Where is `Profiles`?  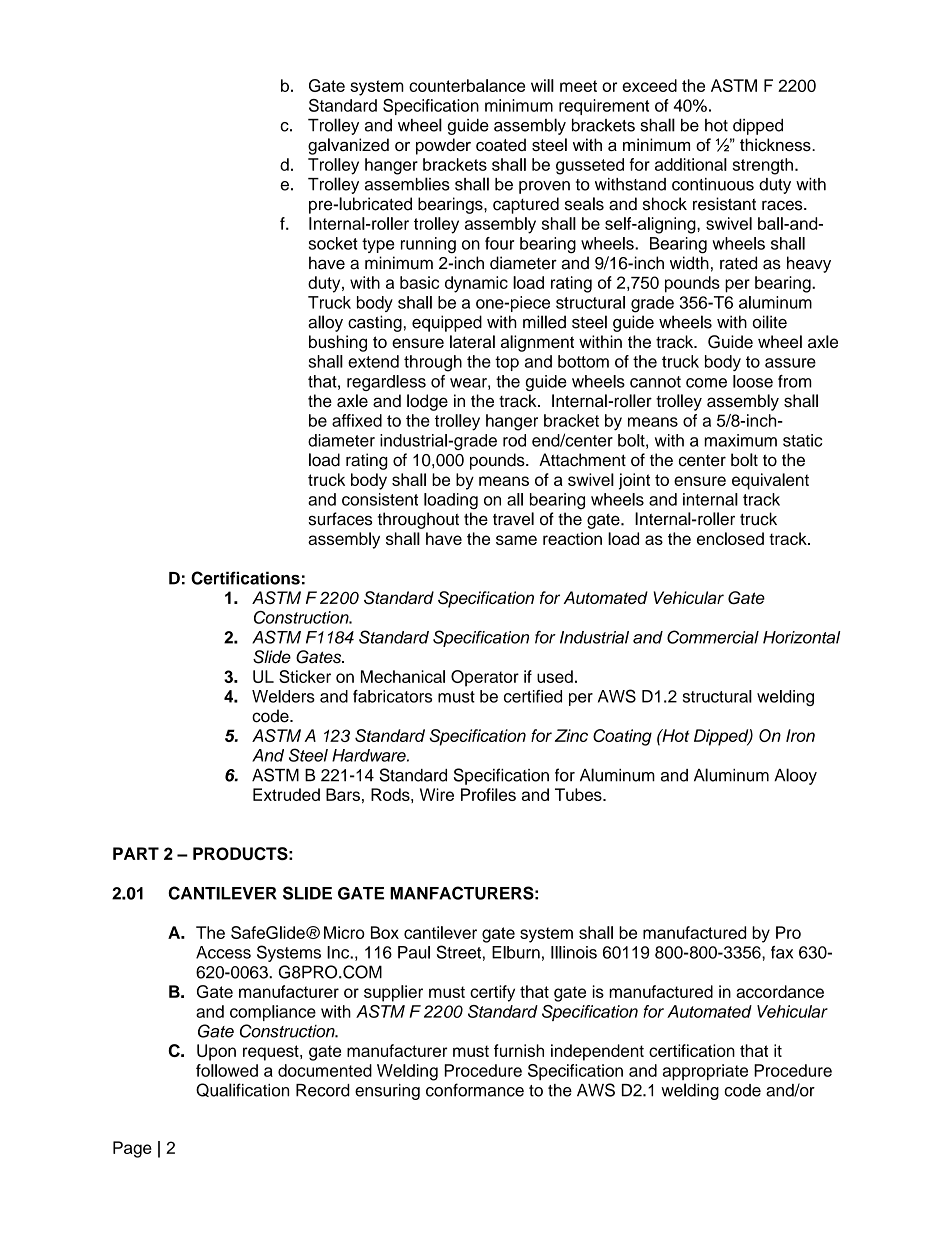
Profiles is located at coordinates (488, 794).
